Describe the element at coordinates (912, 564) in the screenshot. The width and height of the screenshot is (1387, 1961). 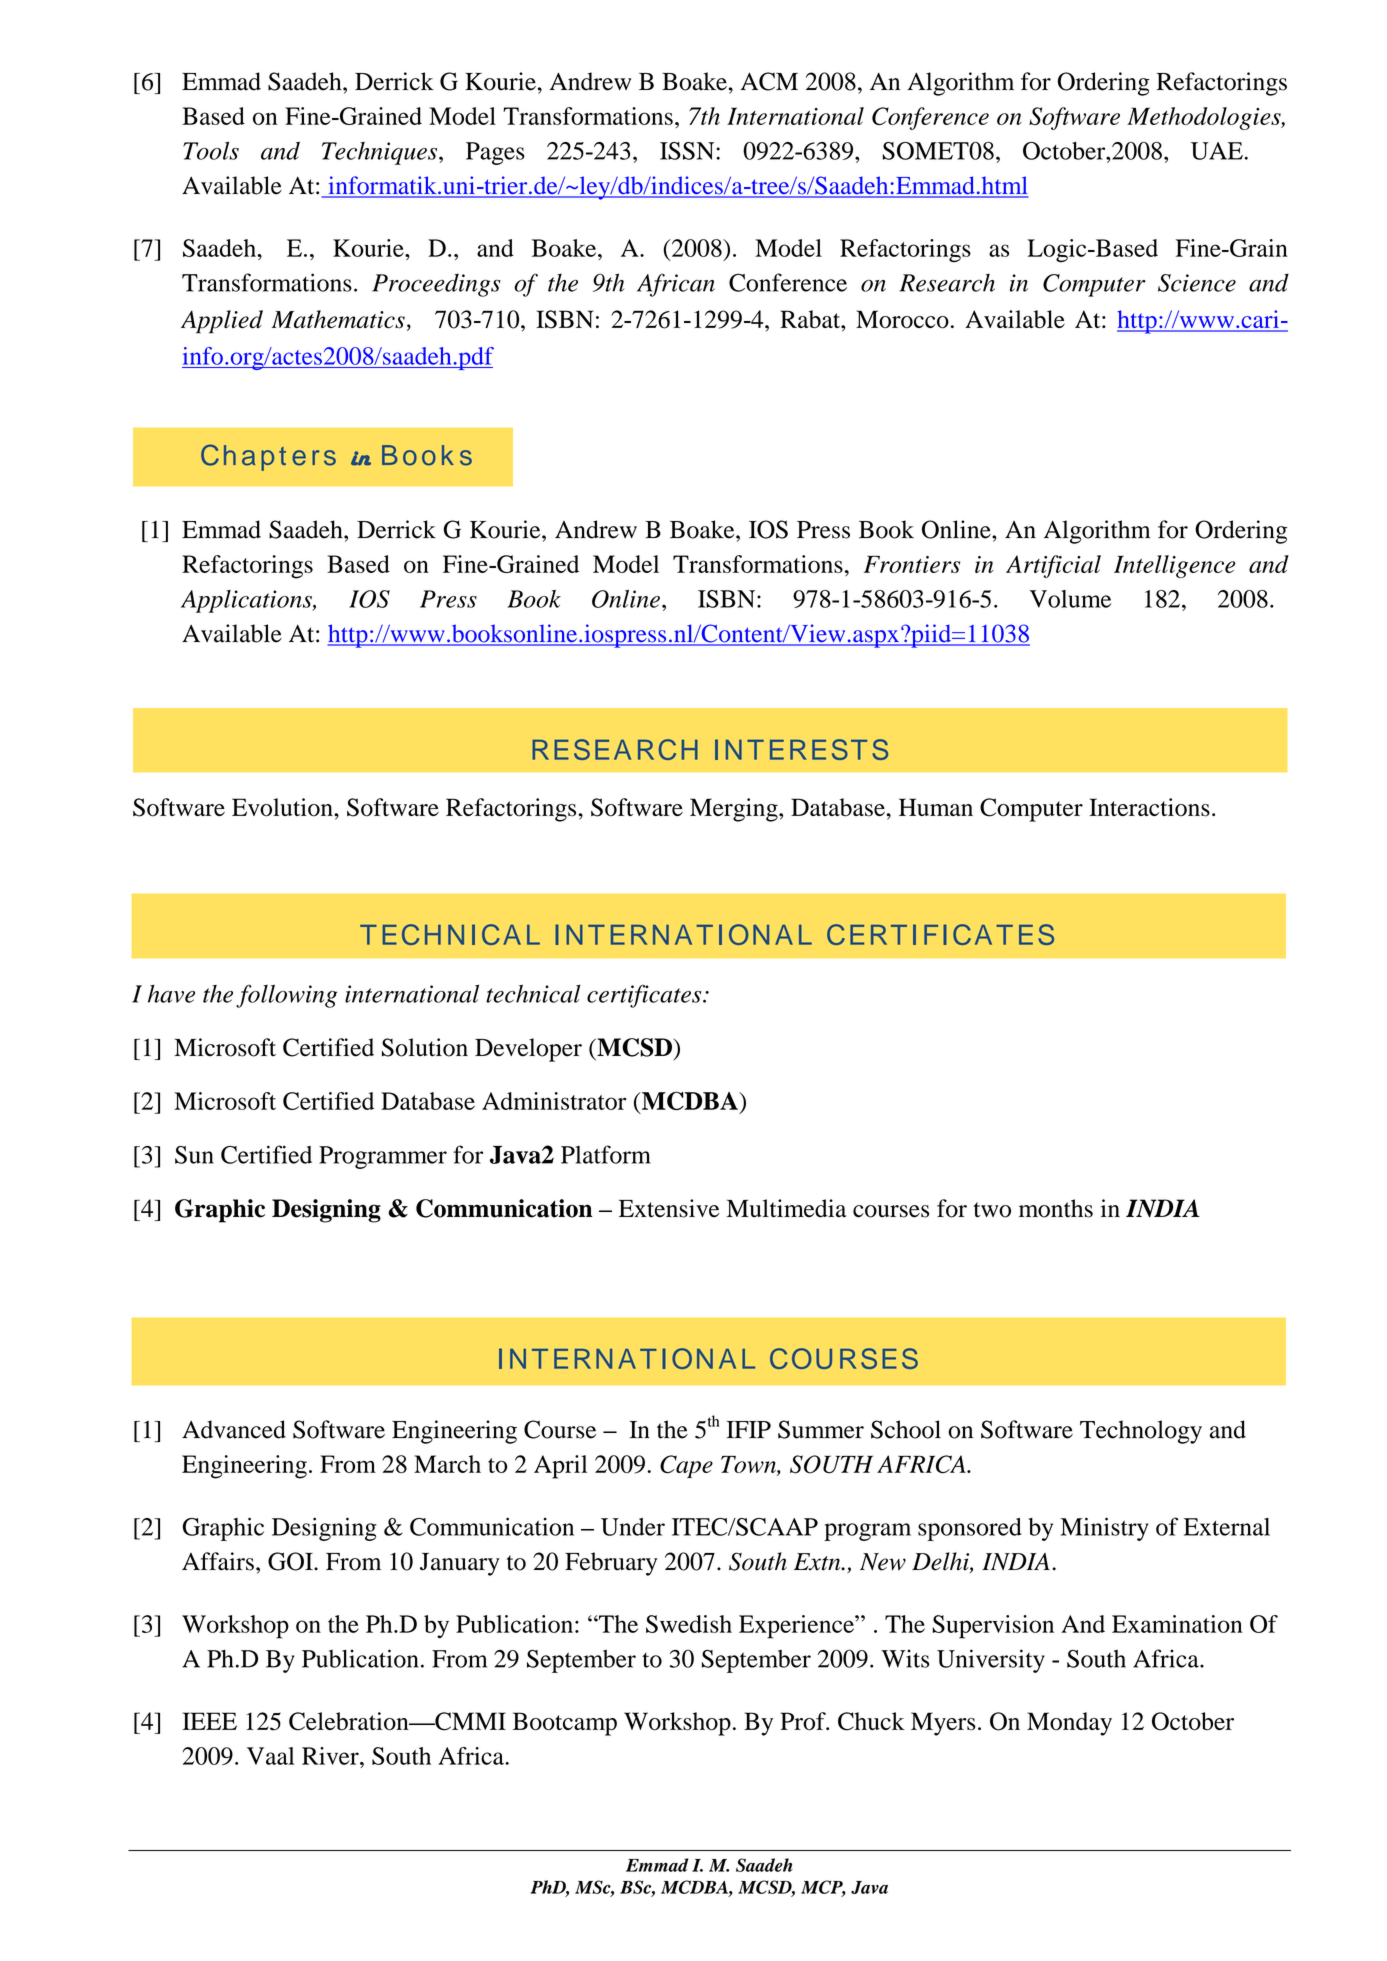
I see `Frontiers` at that location.
